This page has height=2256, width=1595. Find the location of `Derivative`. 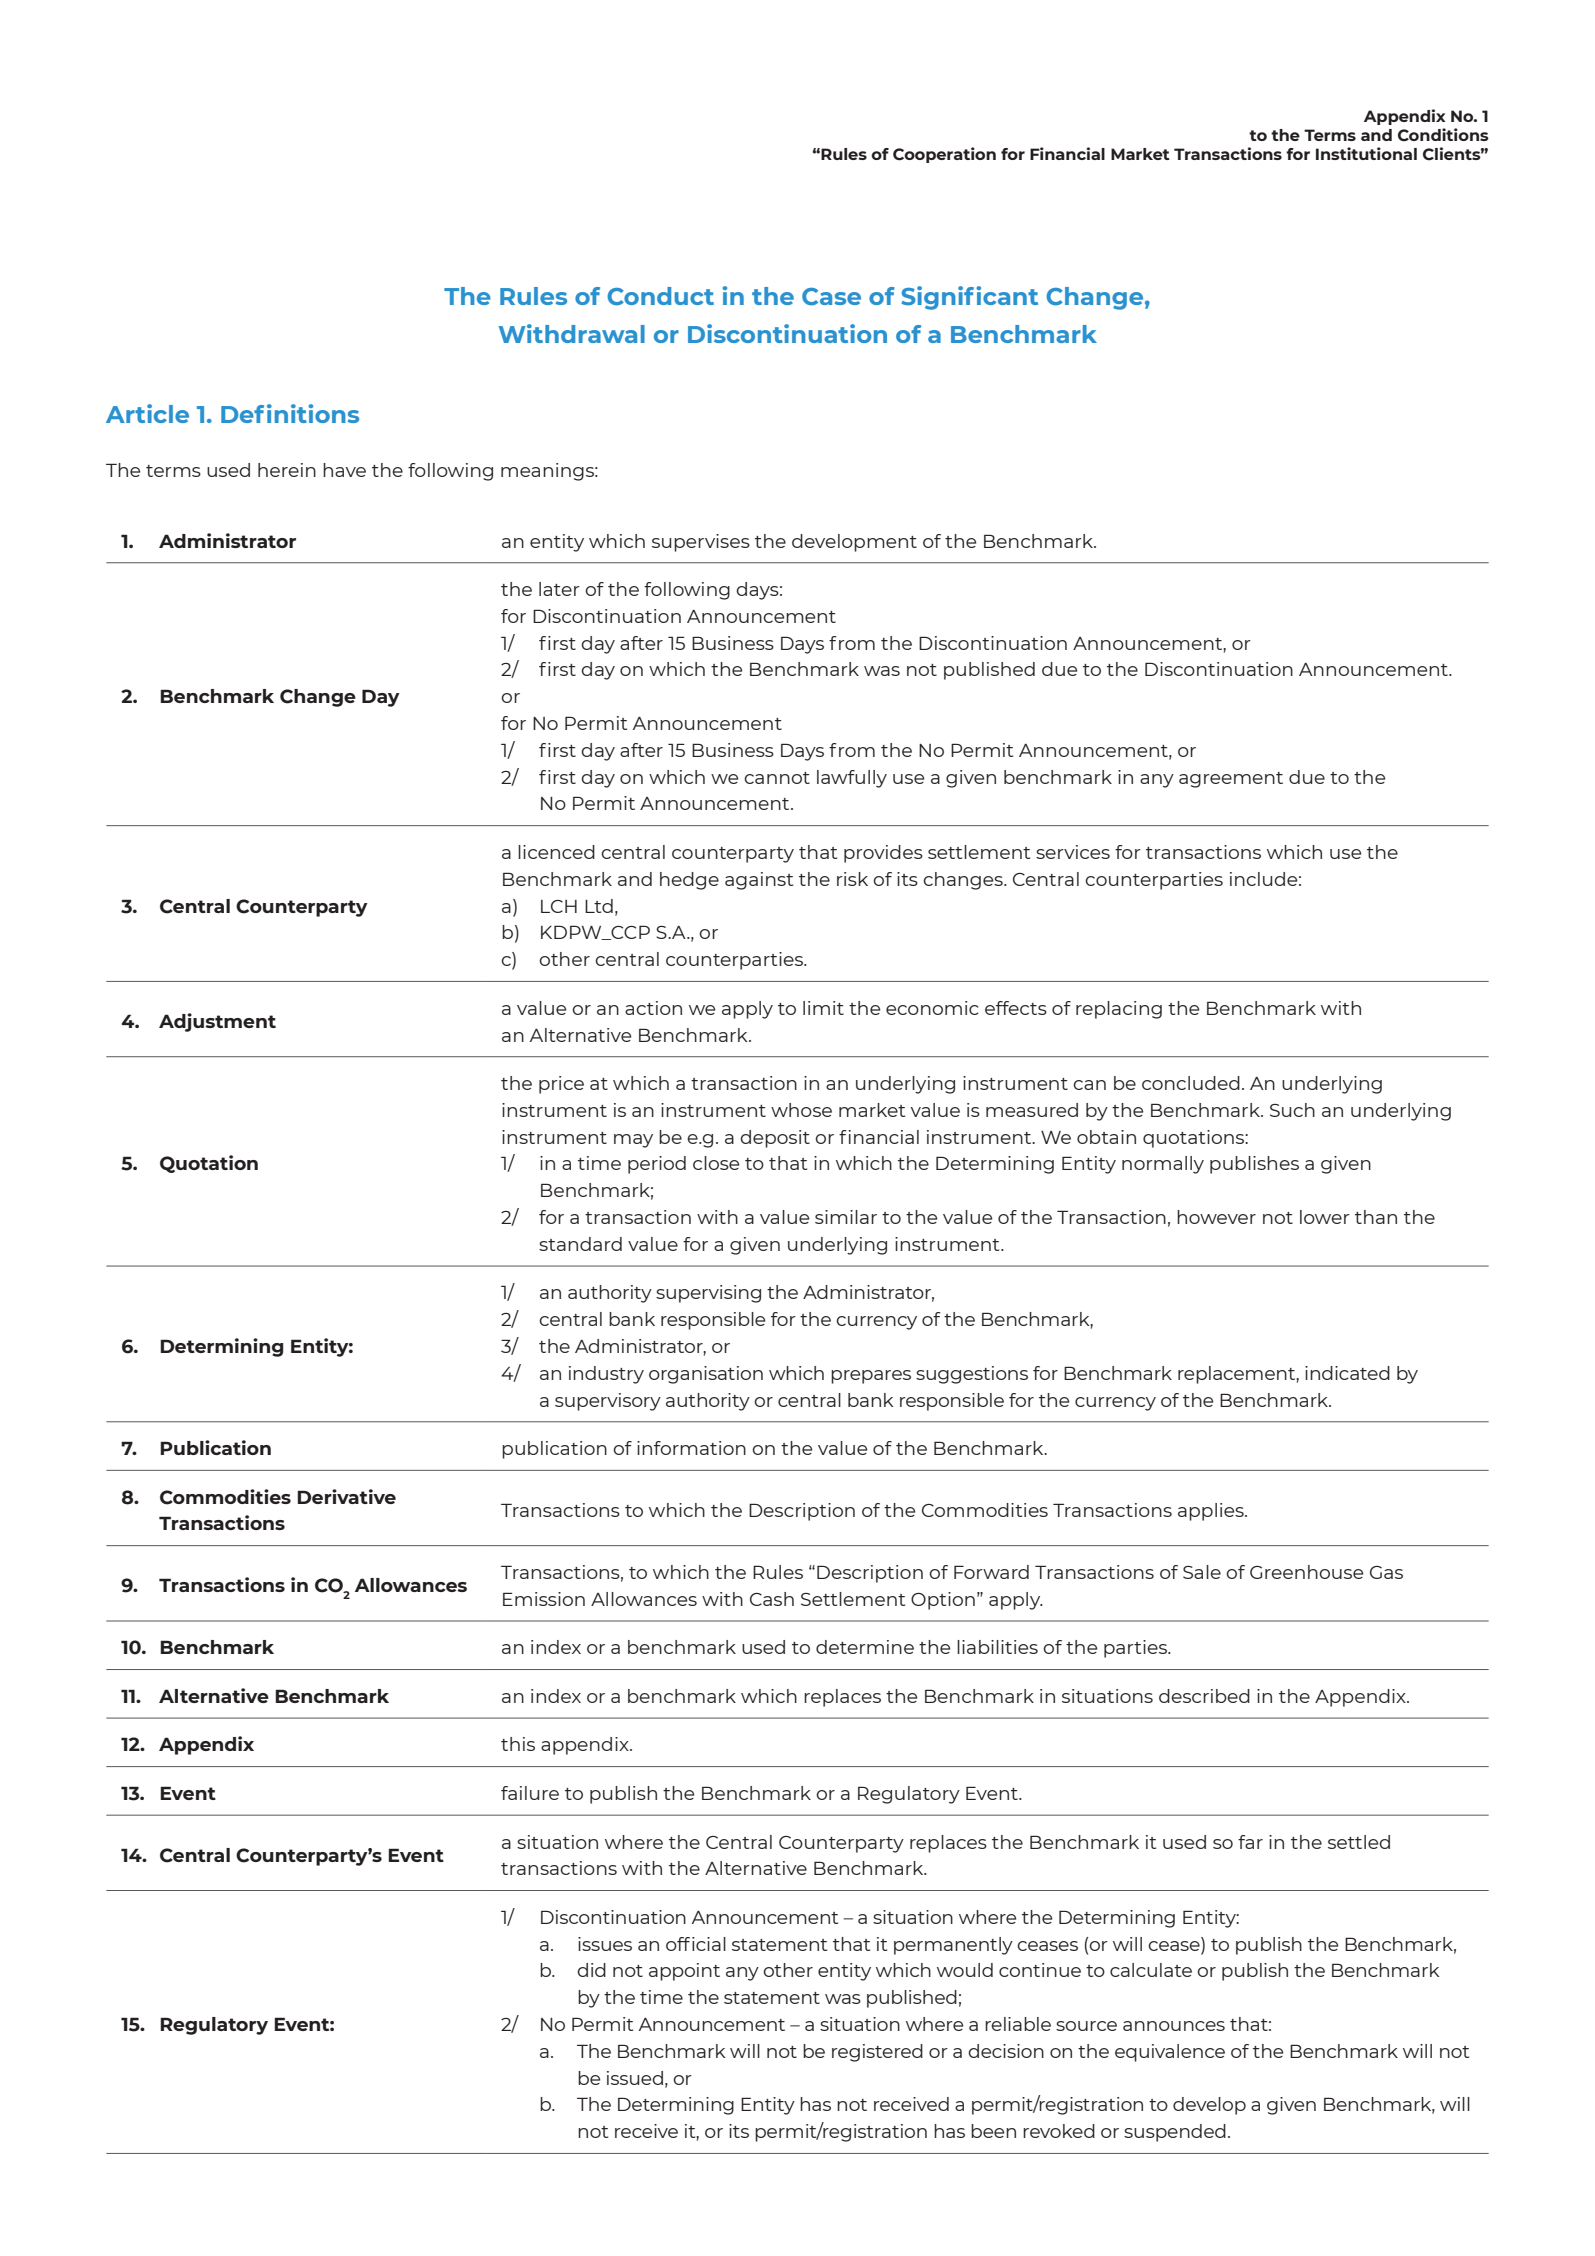

Derivative is located at coordinates (346, 1496).
